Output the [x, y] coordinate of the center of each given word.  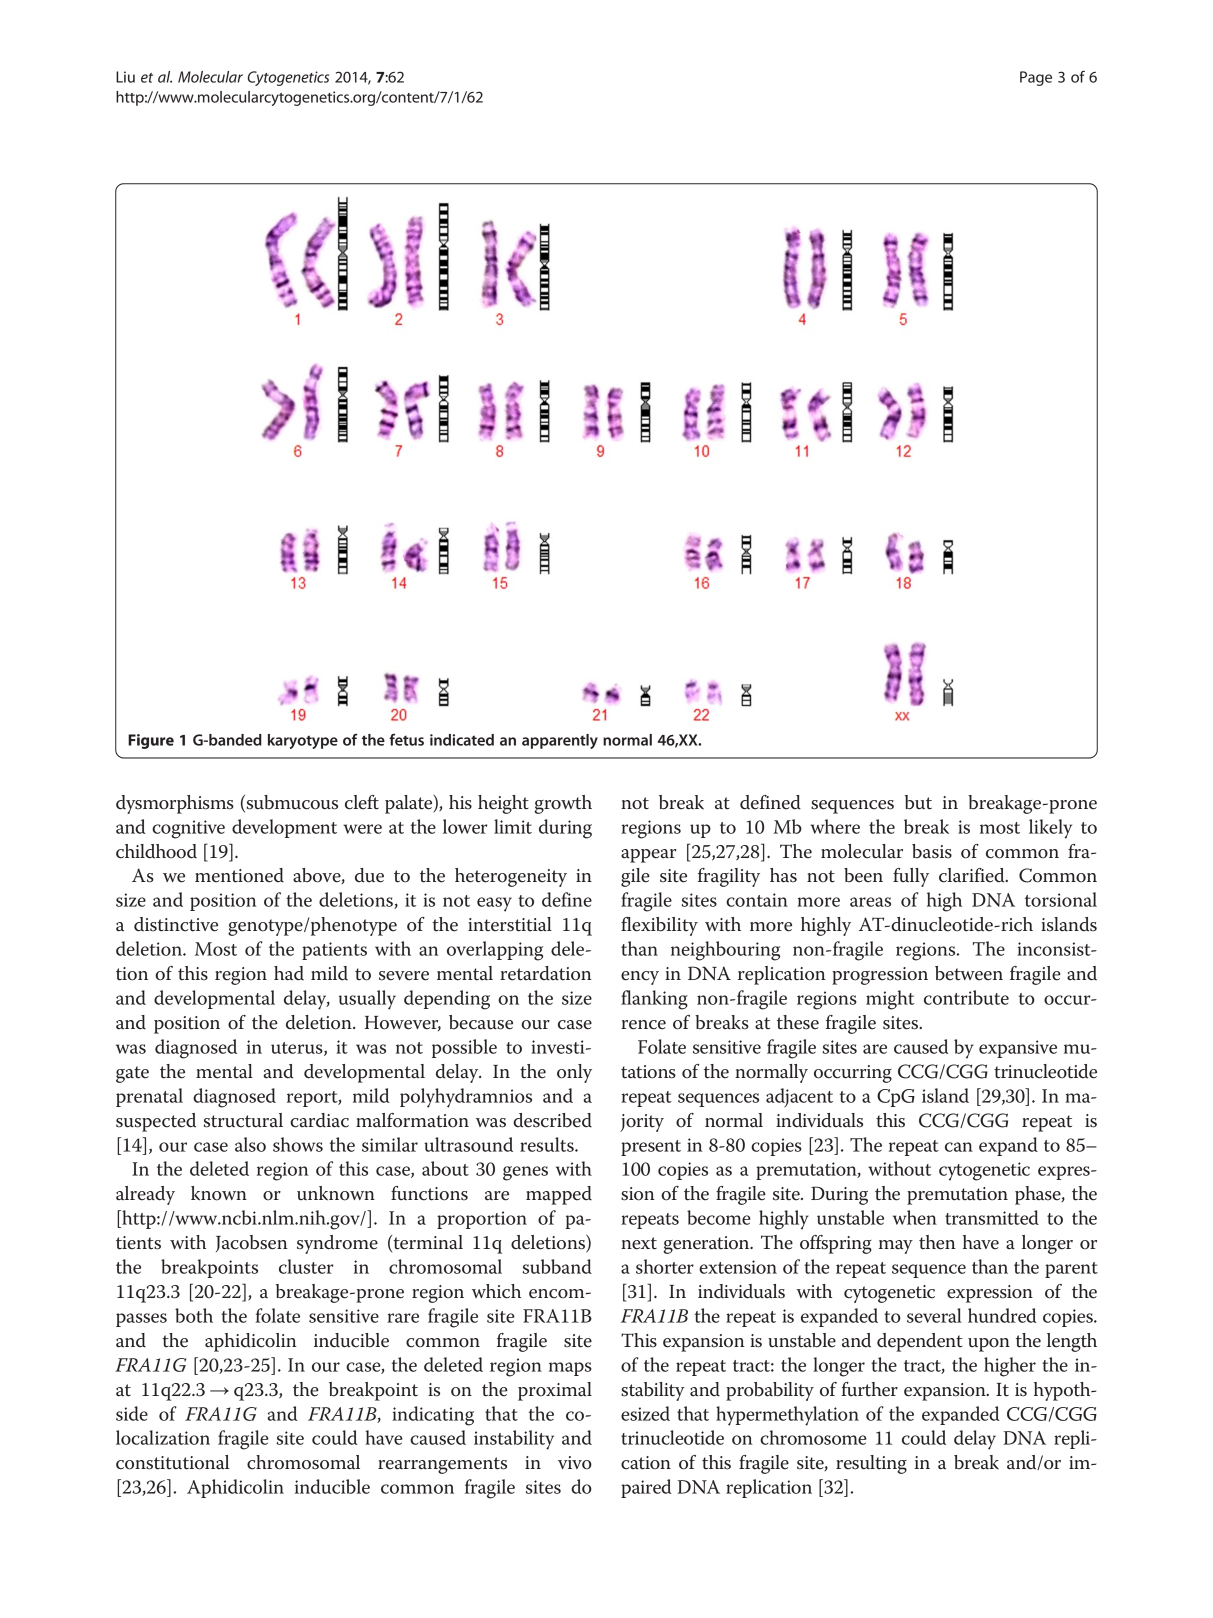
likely [1050, 829]
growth [563, 804]
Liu [125, 77]
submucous [291, 802]
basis [932, 851]
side [132, 1413]
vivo [575, 1463]
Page [1036, 78]
